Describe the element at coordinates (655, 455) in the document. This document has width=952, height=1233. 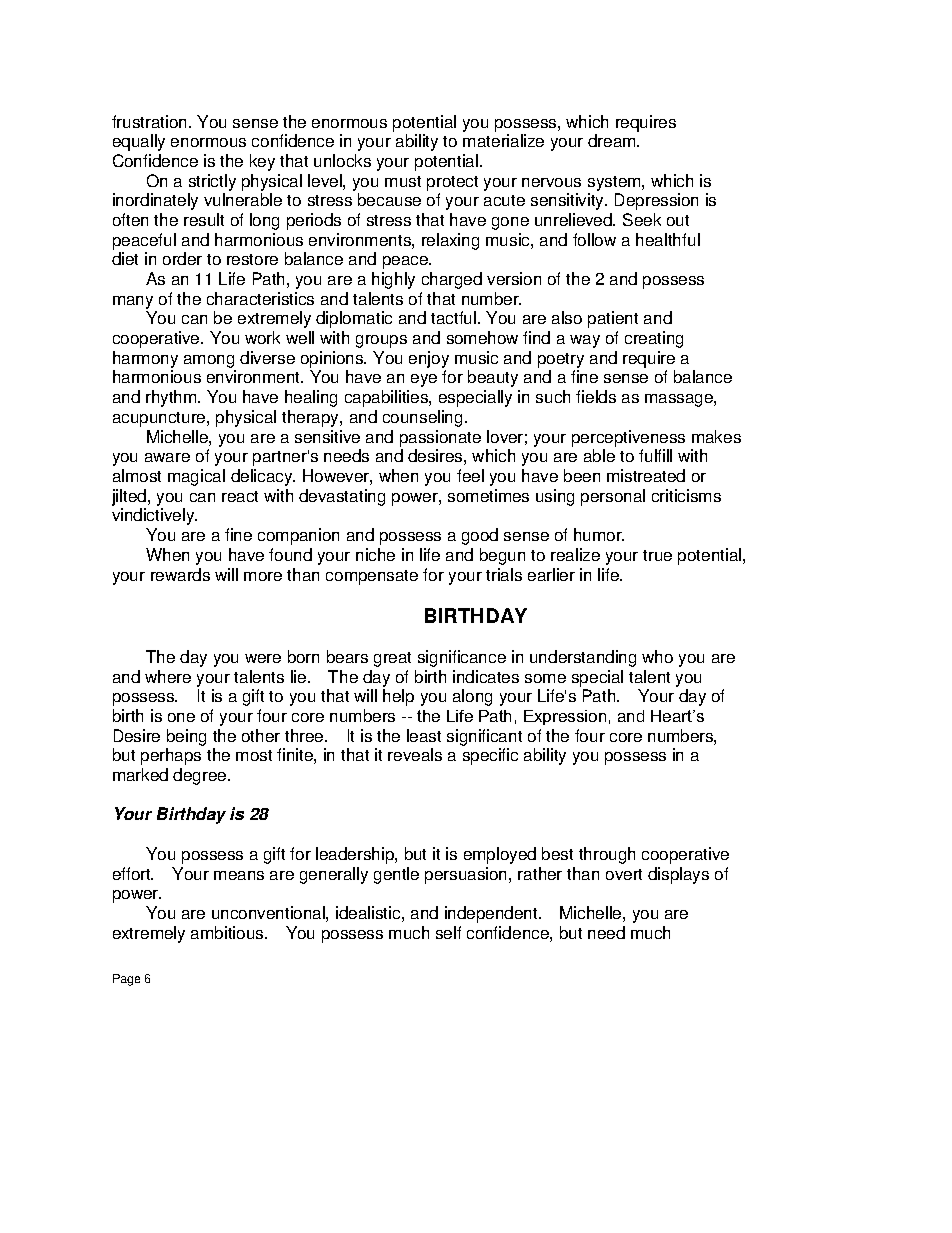
I see `fulfill` at that location.
